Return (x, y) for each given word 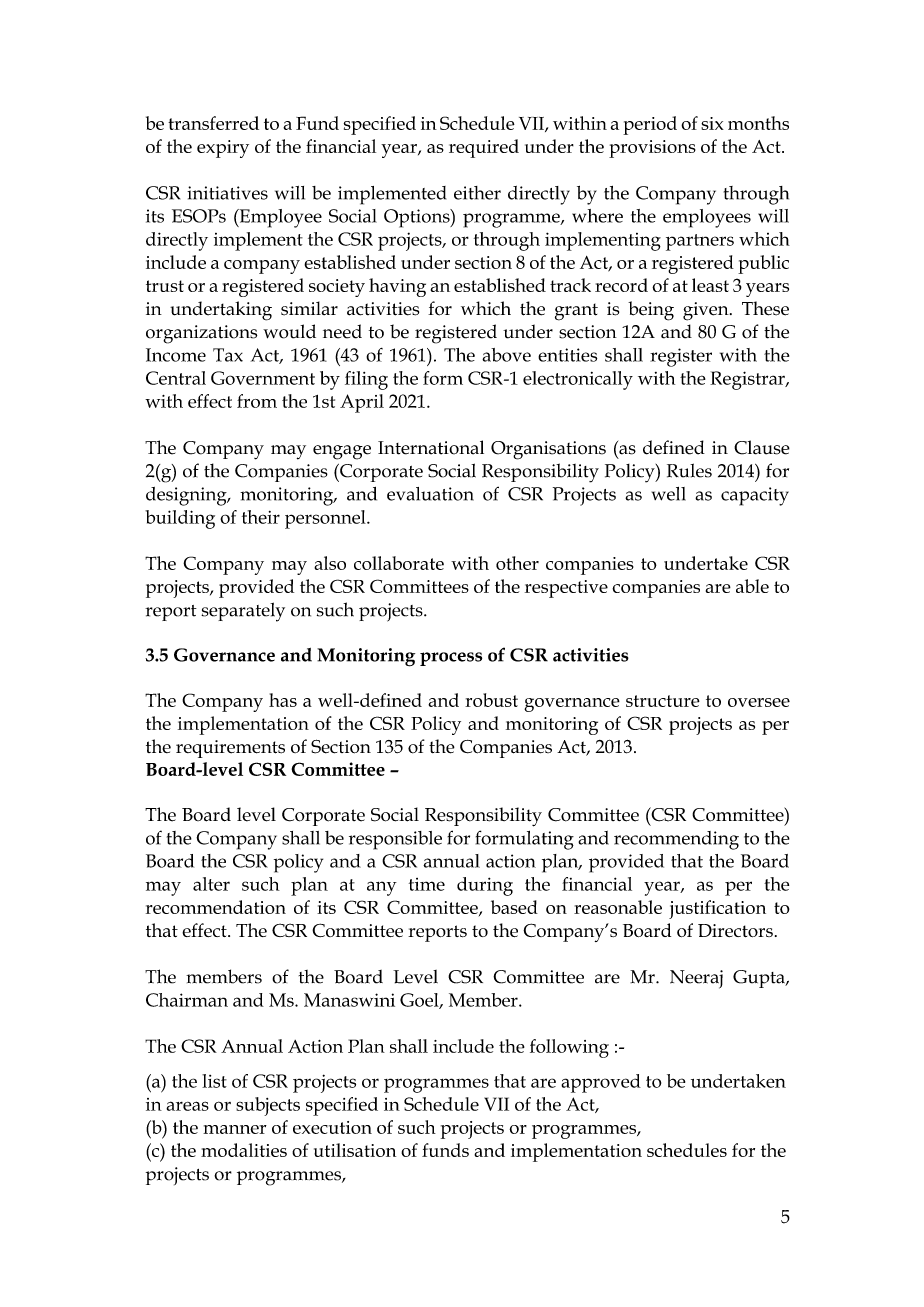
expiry (223, 149)
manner (235, 1129)
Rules (689, 470)
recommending (676, 840)
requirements (230, 749)
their (261, 517)
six (712, 123)
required (484, 148)
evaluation (430, 494)
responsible (395, 840)
